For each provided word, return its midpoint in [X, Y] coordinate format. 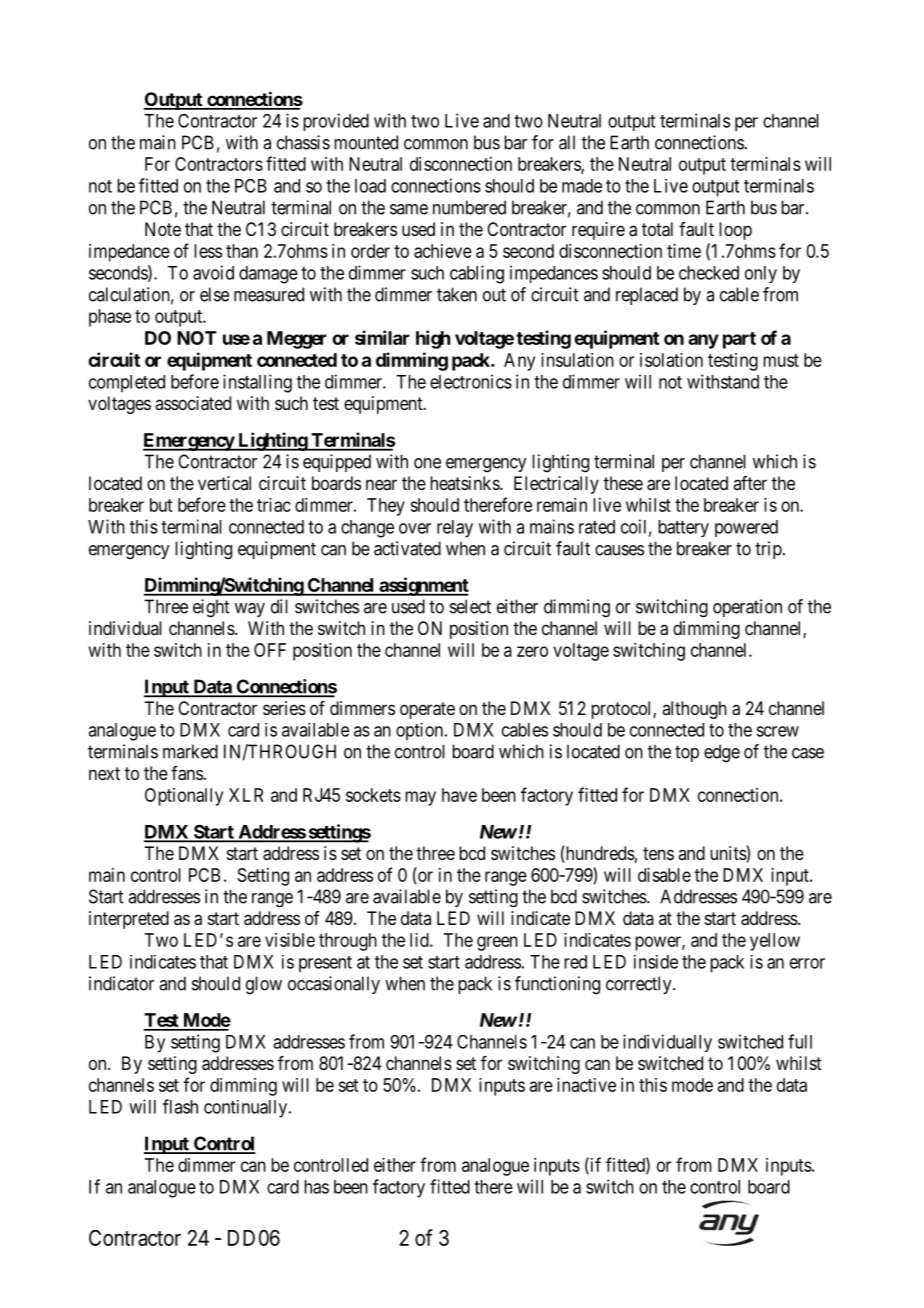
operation [747, 608]
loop [735, 231]
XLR [246, 795]
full [800, 1041]
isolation [671, 360]
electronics [471, 381]
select [470, 606]
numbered [469, 207]
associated [193, 403]
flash [180, 1106]
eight [211, 608]
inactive [586, 1085]
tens [658, 853]
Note [163, 229]
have [459, 795]
